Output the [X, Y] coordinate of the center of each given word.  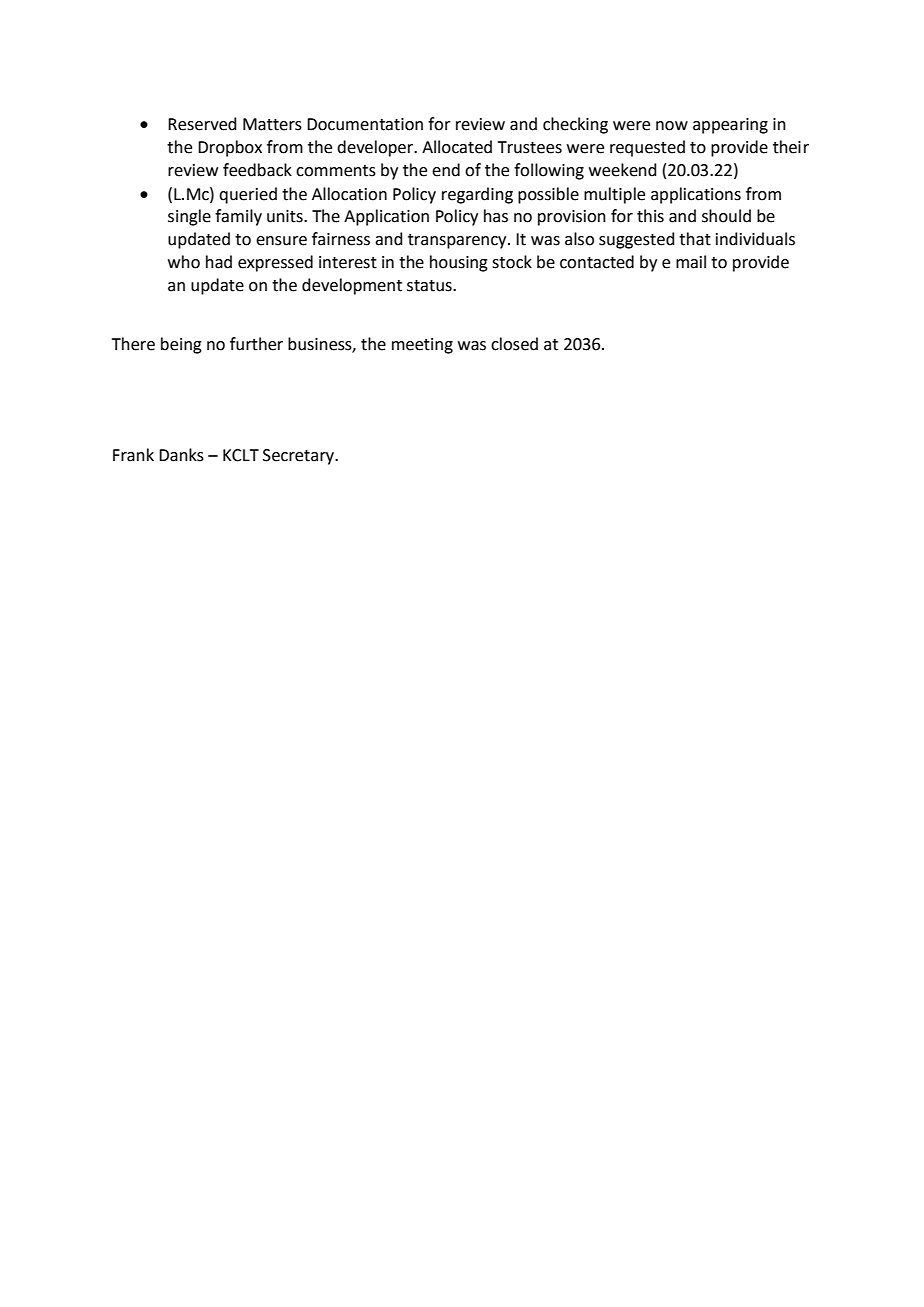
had [219, 262]
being [181, 345]
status [430, 286]
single [189, 217]
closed [514, 344]
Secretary [300, 457]
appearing [730, 126]
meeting [422, 346]
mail [691, 262]
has [496, 216]
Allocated [457, 147]
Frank [133, 455]
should [726, 216]
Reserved [202, 124]
